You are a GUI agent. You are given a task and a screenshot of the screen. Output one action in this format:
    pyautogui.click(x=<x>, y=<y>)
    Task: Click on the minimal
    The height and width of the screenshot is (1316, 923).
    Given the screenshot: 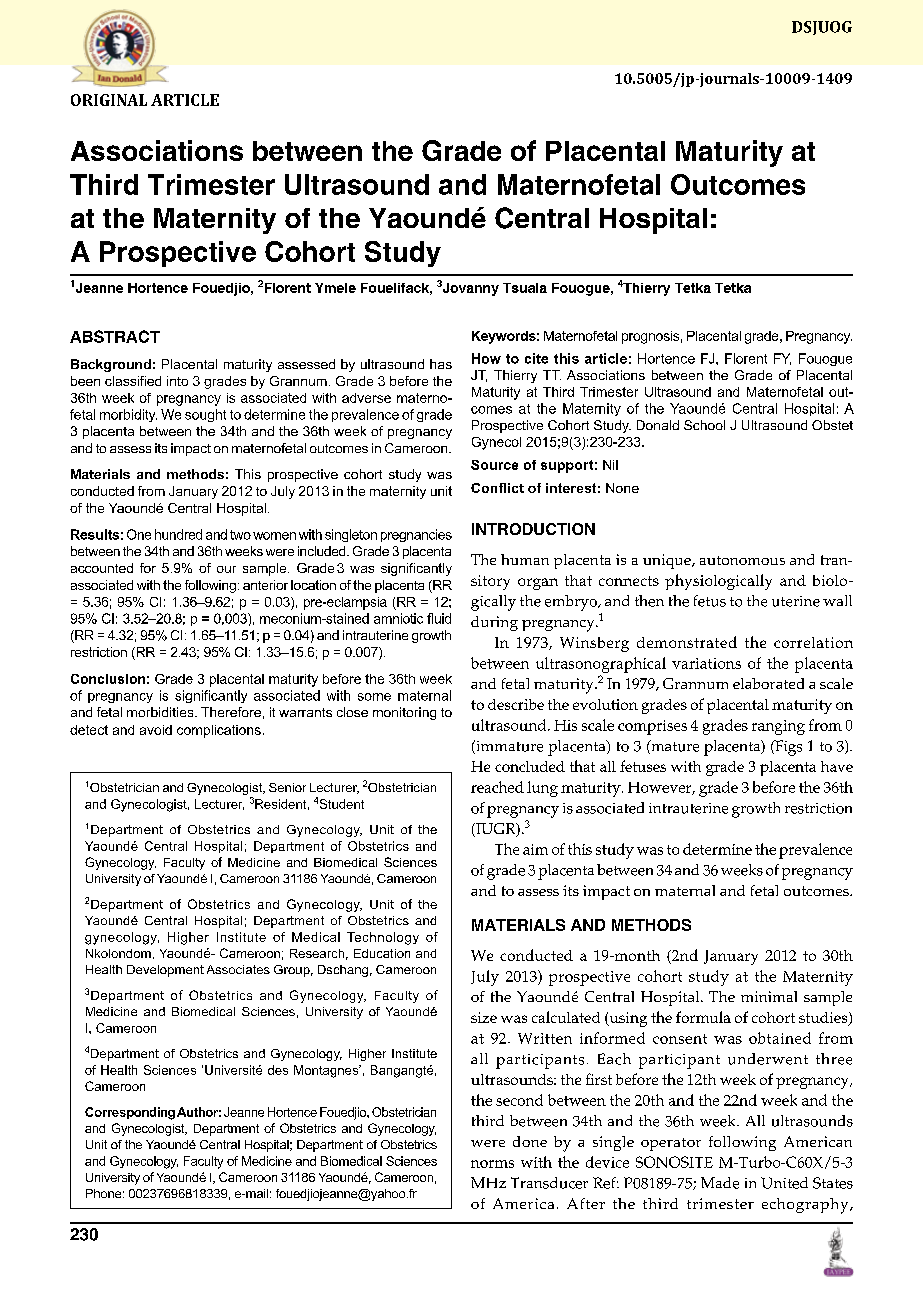 What is the action you would take?
    pyautogui.click(x=769, y=996)
